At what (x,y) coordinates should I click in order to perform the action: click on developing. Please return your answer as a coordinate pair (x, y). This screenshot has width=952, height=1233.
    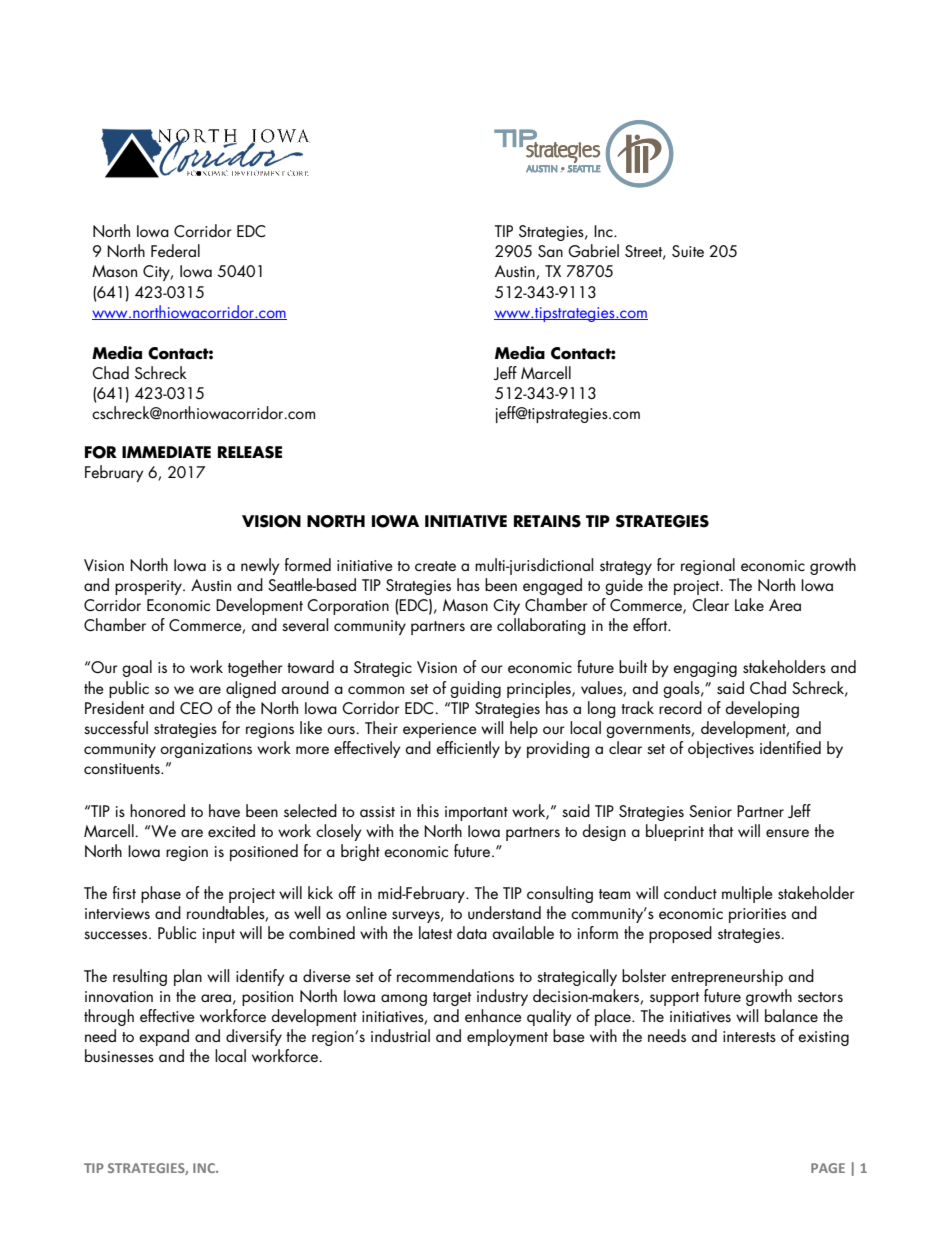
    Looking at the image, I should click on (762, 709).
